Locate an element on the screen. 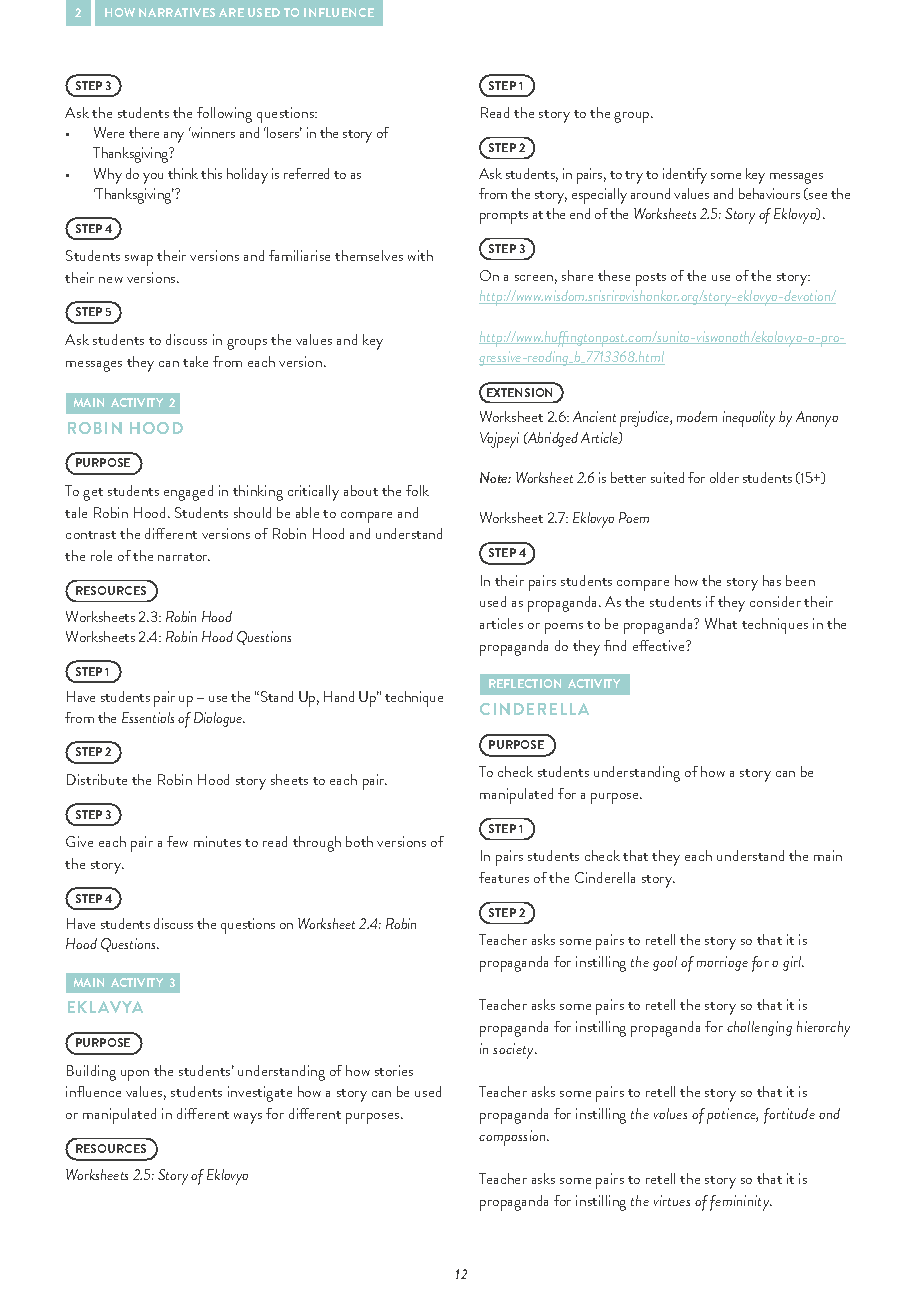 This screenshot has width=924, height=1308. NARRATIVES is located at coordinates (177, 12).
